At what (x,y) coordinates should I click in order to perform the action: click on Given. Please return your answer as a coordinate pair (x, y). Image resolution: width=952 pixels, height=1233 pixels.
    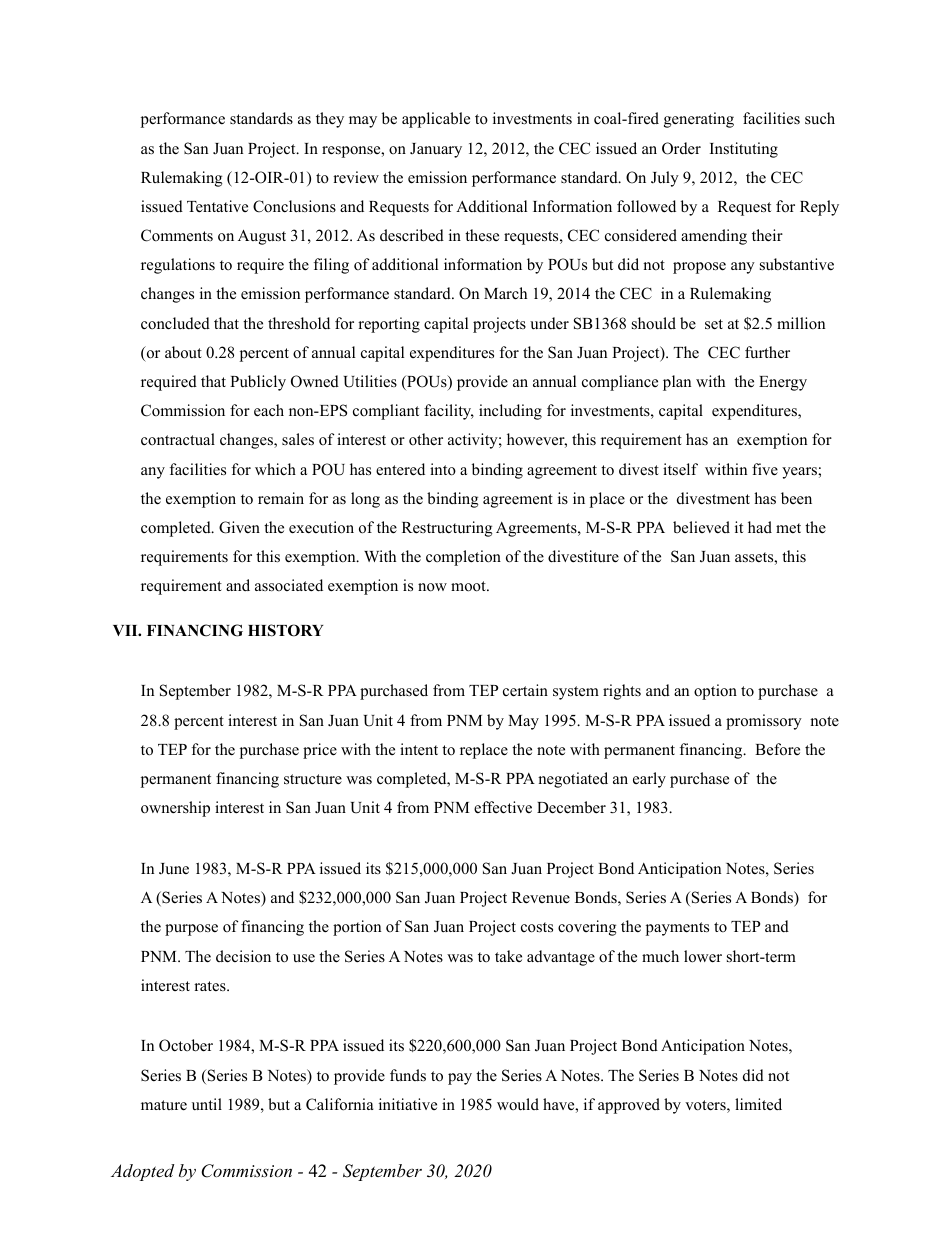
    Looking at the image, I should click on (239, 527).
